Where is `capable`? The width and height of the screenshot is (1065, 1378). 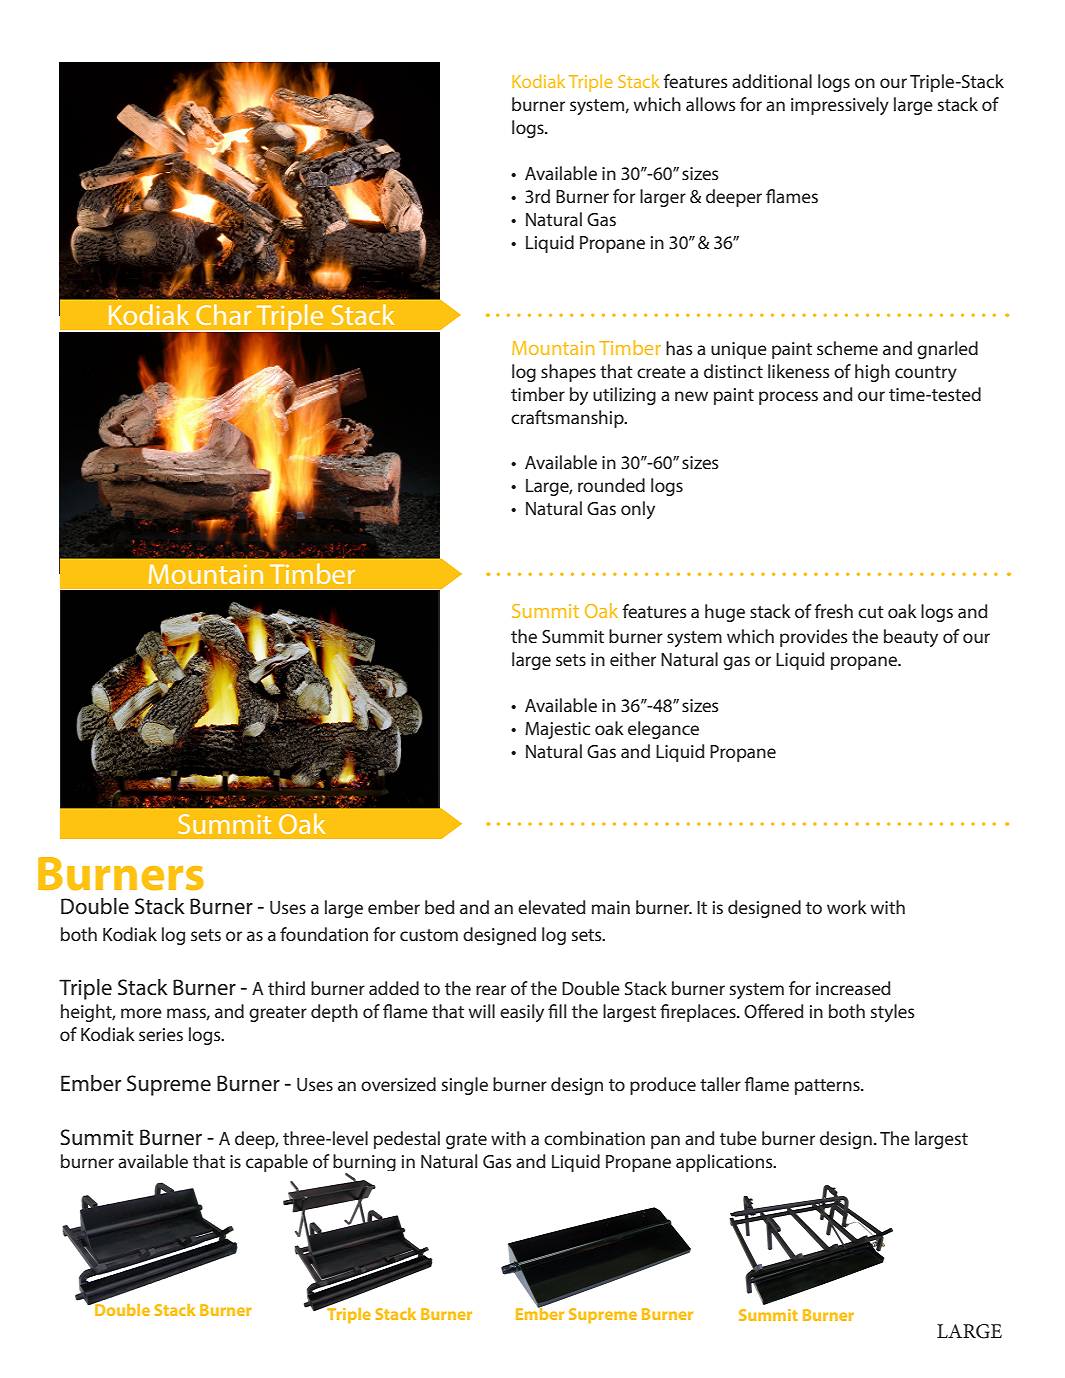
capable is located at coordinates (277, 1163).
